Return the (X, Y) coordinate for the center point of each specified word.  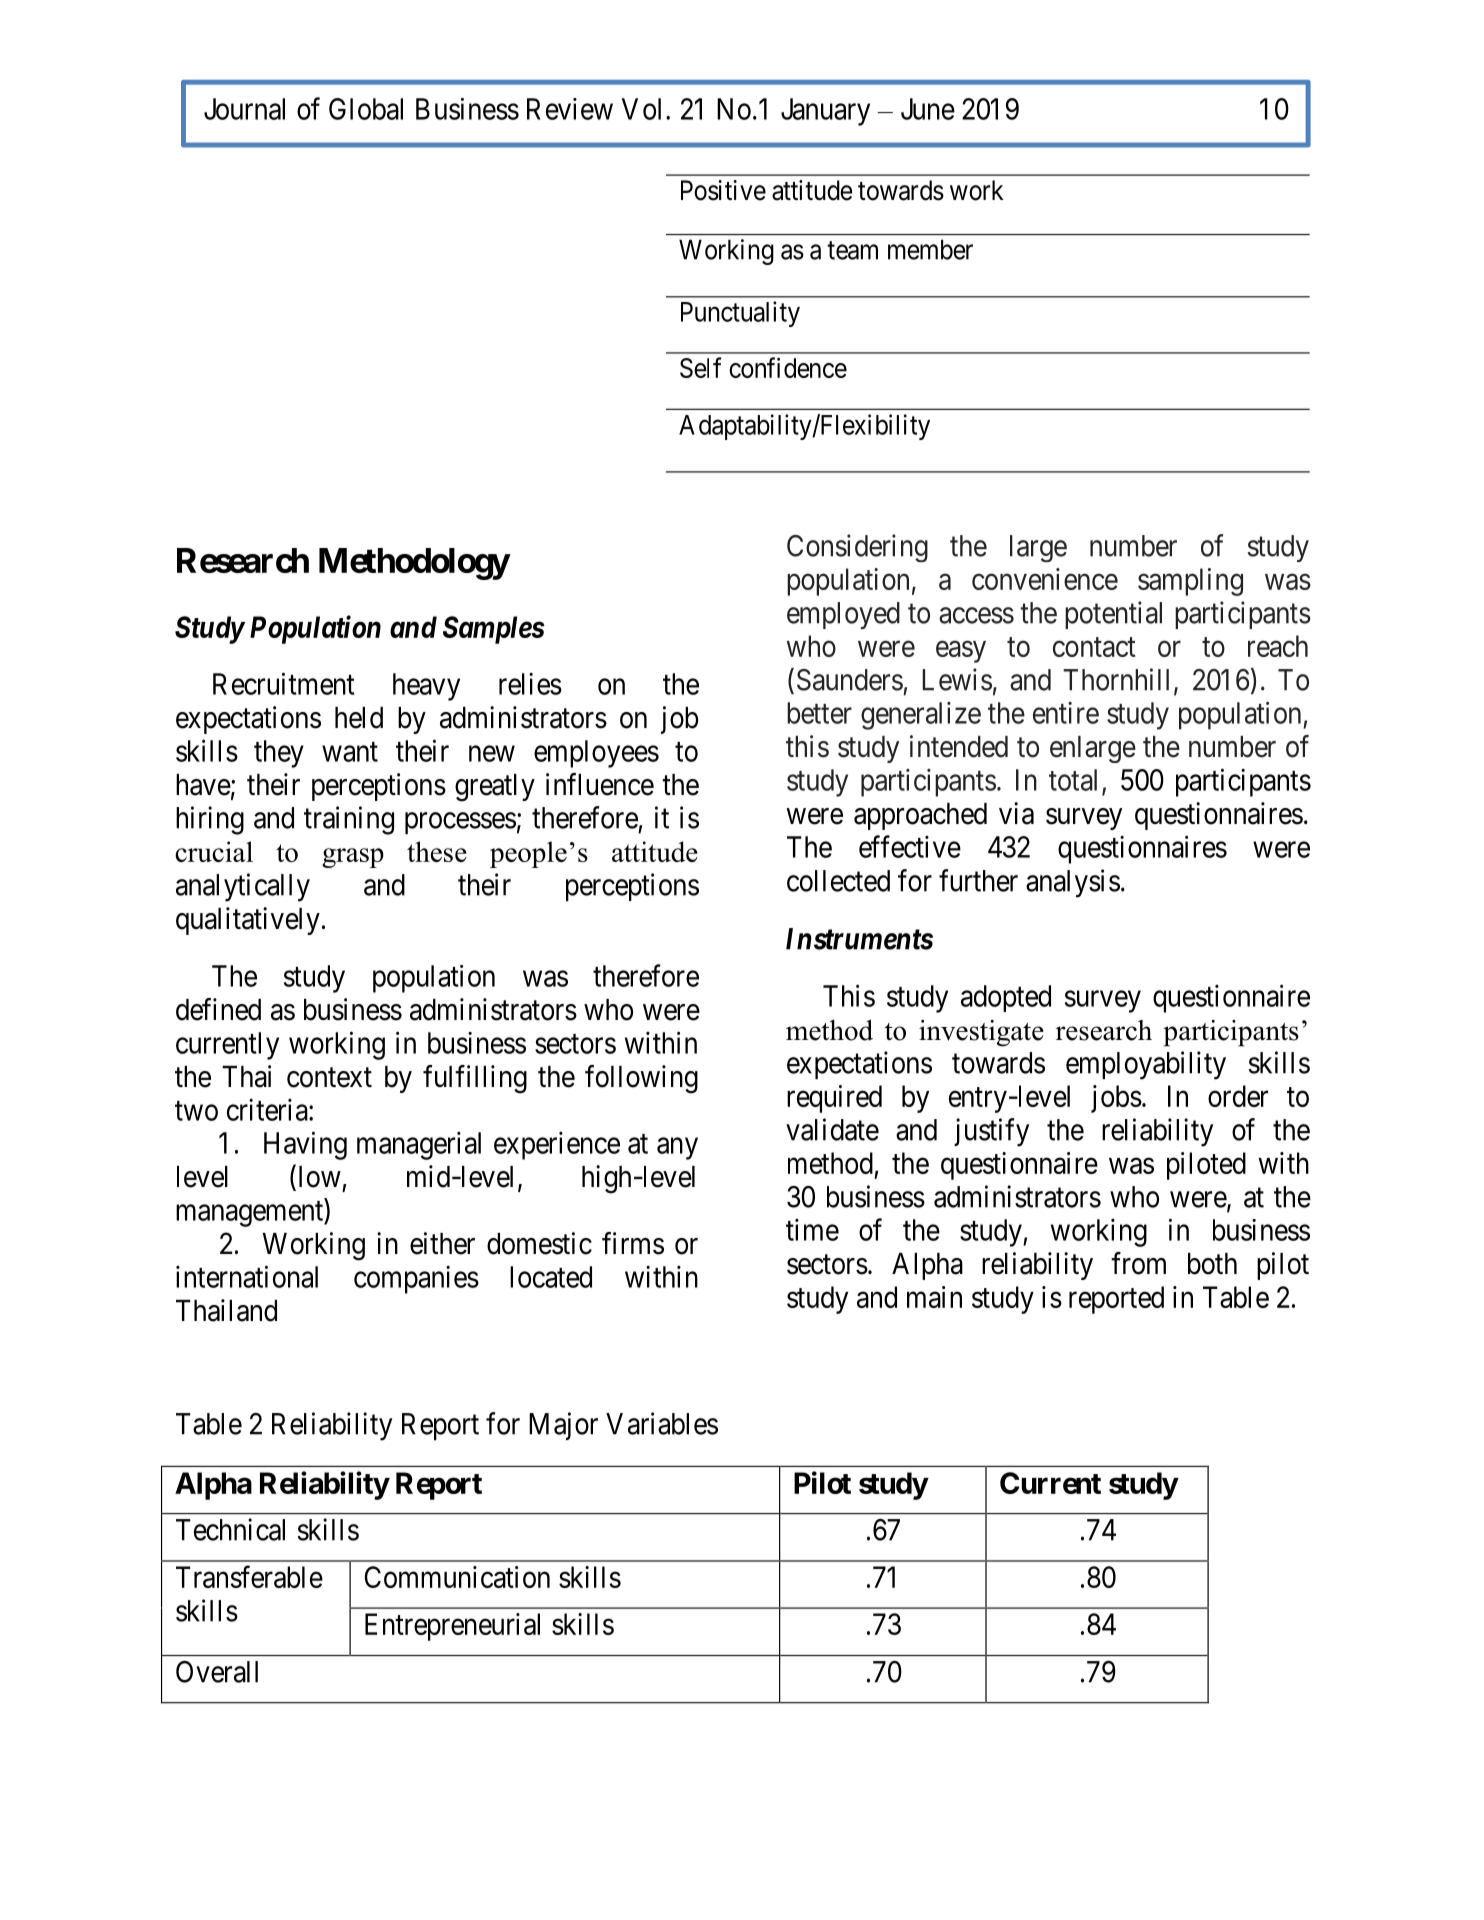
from (1138, 1263)
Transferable (249, 1576)
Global (366, 109)
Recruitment (284, 683)
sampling (1190, 582)
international (247, 1276)
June (928, 109)
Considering (857, 548)
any (677, 1149)
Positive (723, 190)
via (1016, 813)
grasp (353, 858)
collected (838, 881)
